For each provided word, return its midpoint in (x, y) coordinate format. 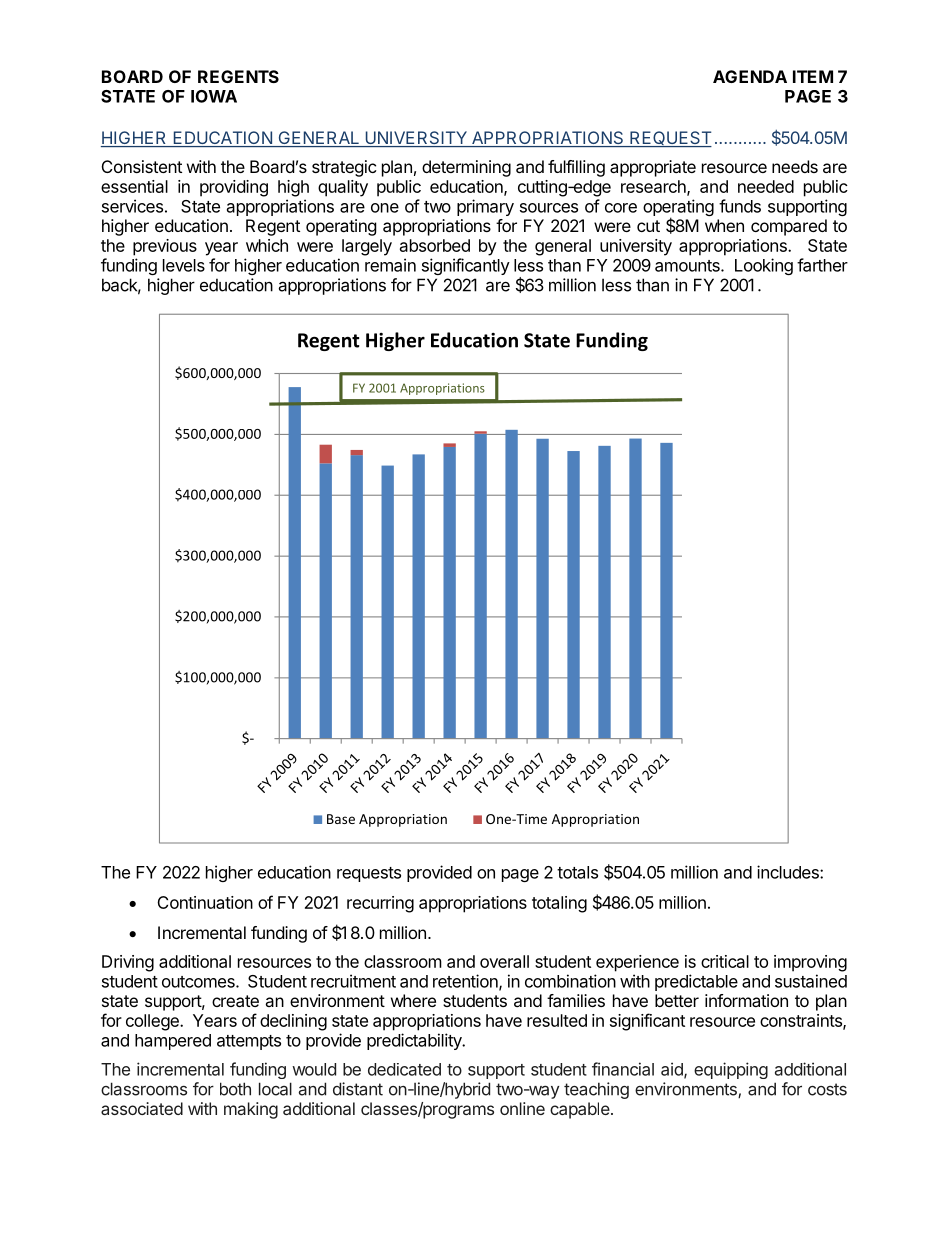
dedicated (404, 1069)
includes (789, 872)
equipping (731, 1070)
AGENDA (750, 76)
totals (577, 872)
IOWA (214, 96)
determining (466, 168)
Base (341, 819)
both (235, 1089)
